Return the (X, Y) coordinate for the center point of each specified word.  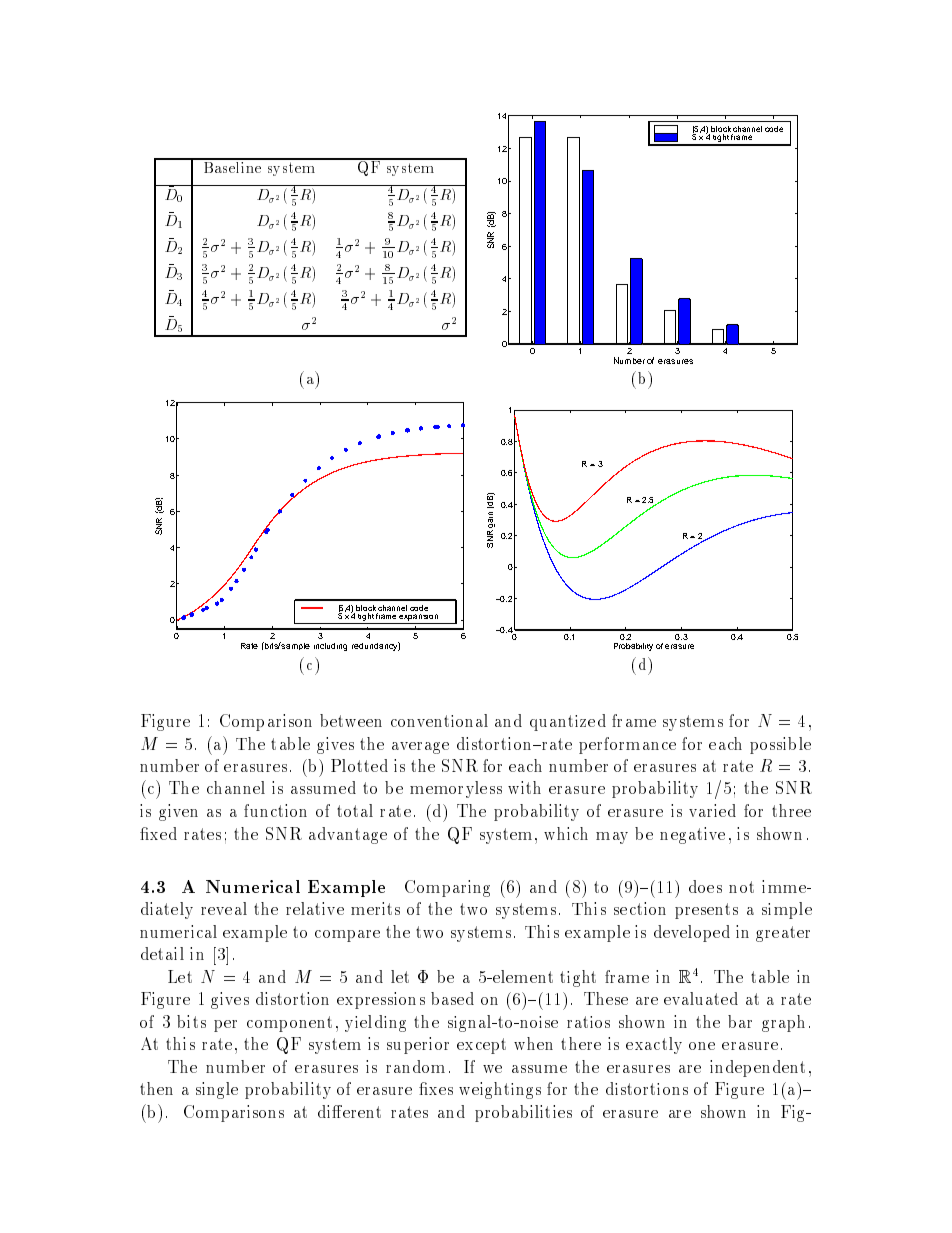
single (217, 1090)
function (275, 810)
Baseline (232, 166)
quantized (568, 722)
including (330, 647)
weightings (500, 1090)
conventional (439, 720)
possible (780, 745)
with (524, 787)
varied (712, 810)
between (351, 720)
